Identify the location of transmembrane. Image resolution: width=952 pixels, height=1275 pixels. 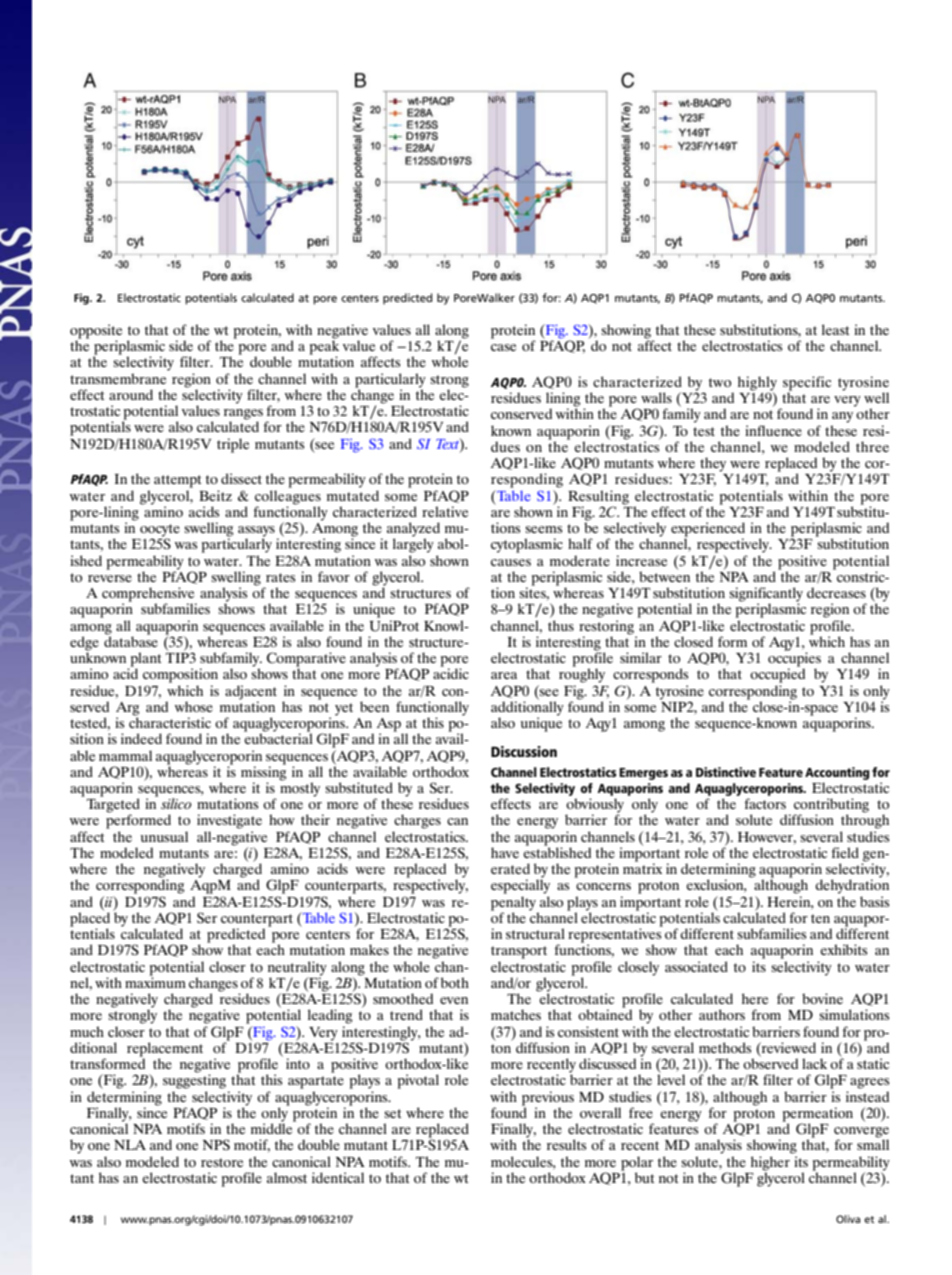
(118, 378).
